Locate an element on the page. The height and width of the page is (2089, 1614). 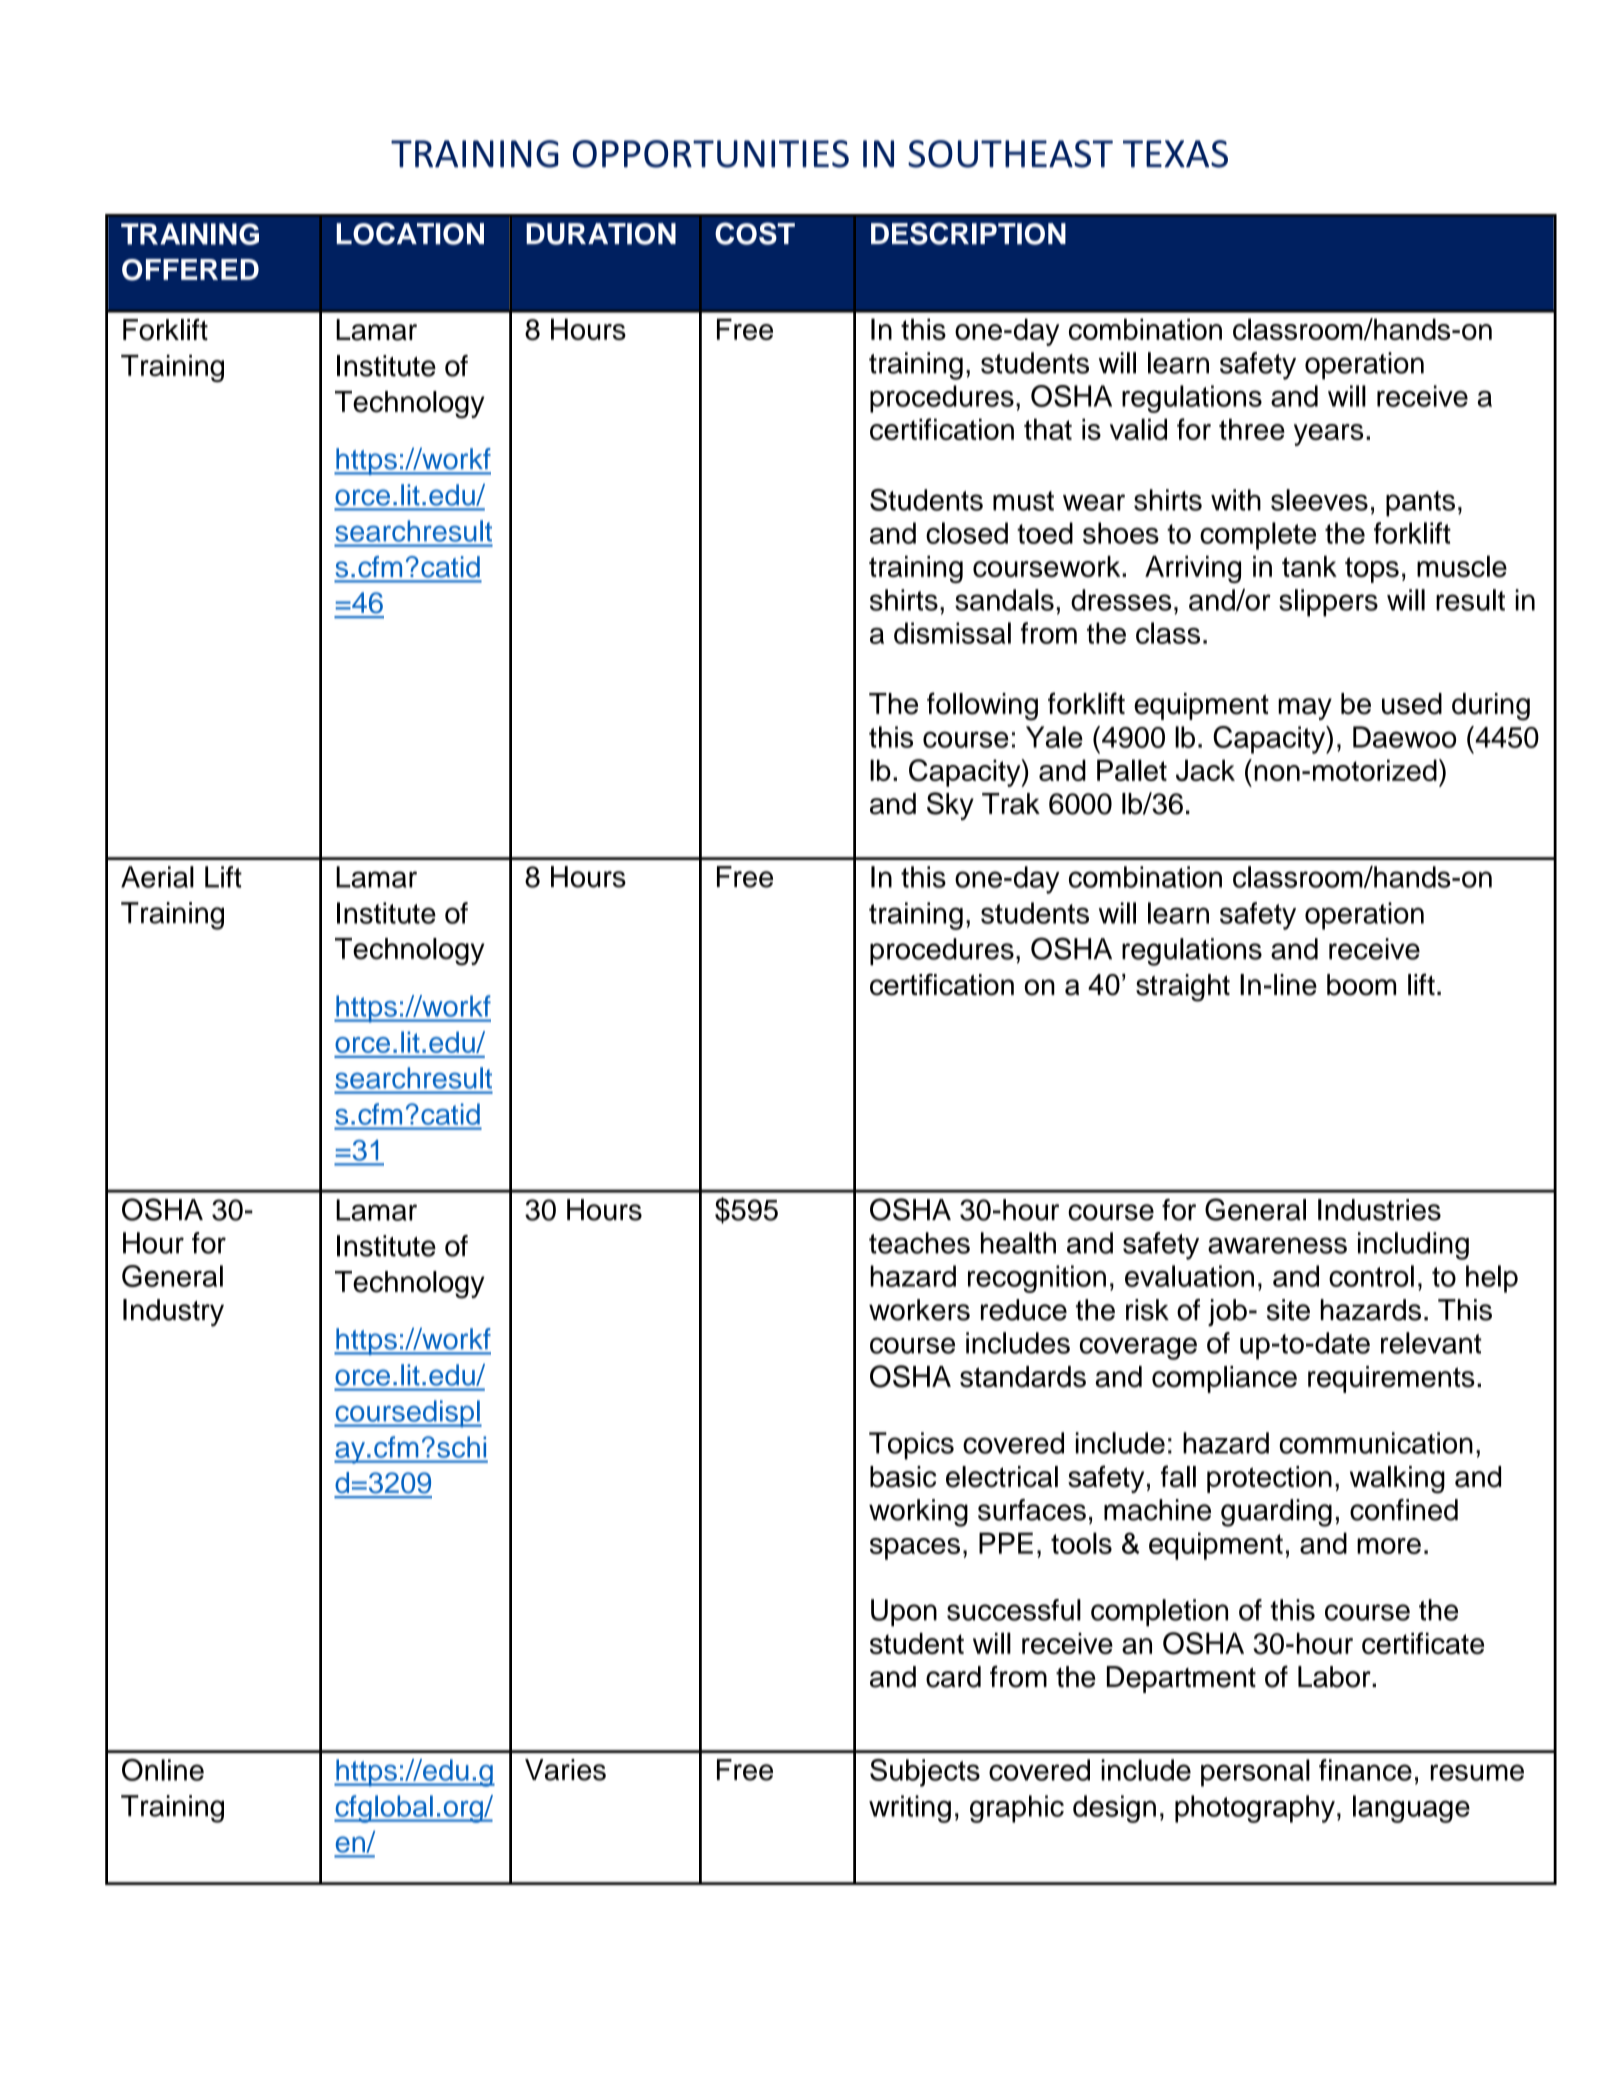
finance is located at coordinates (1365, 1770).
